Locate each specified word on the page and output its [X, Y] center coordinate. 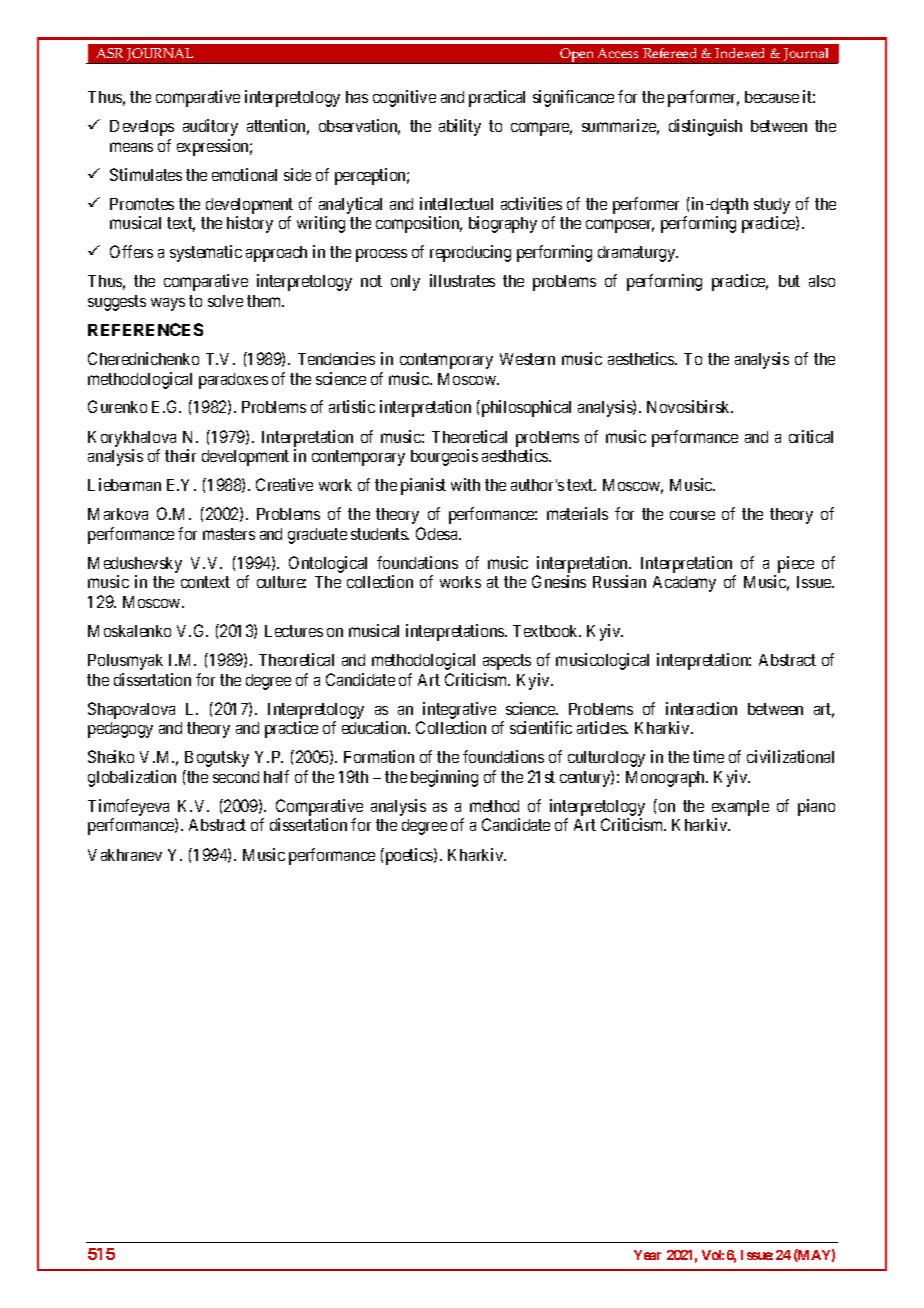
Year [647, 1255]
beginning [444, 778]
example [740, 809]
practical [497, 98]
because [772, 97]
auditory [210, 127]
